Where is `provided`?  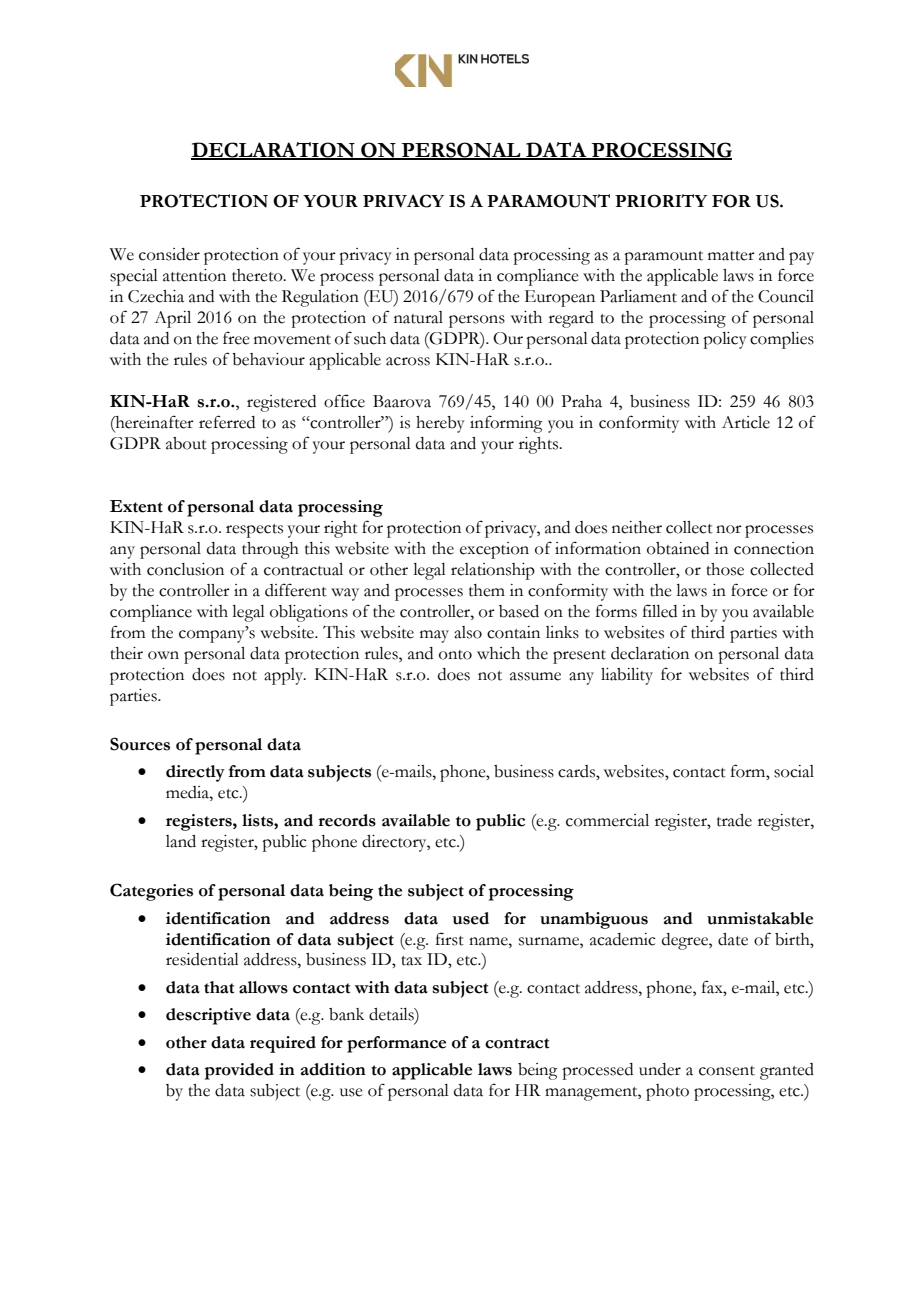 provided is located at coordinates (239, 1071).
